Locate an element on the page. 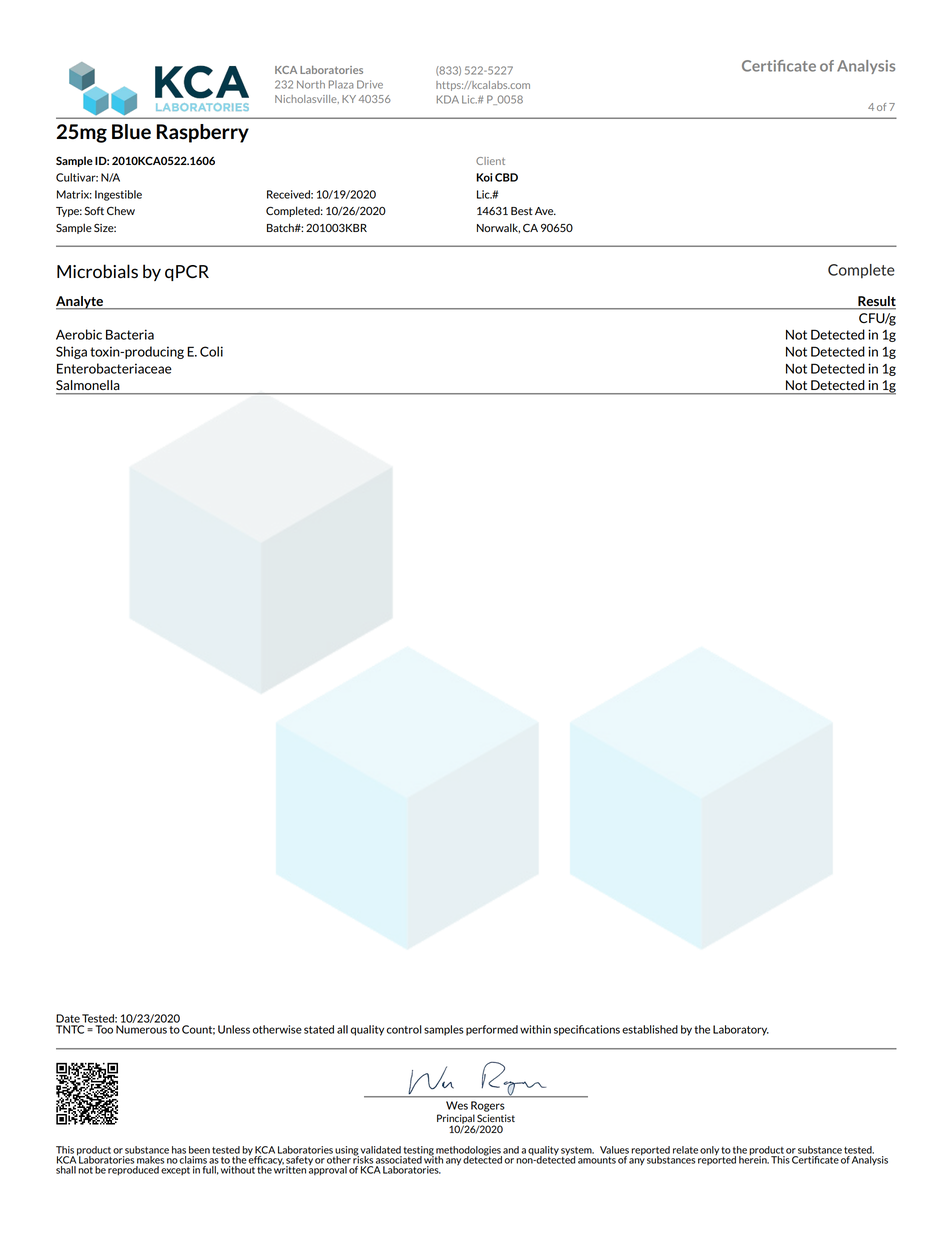  Ave is located at coordinates (545, 211).
